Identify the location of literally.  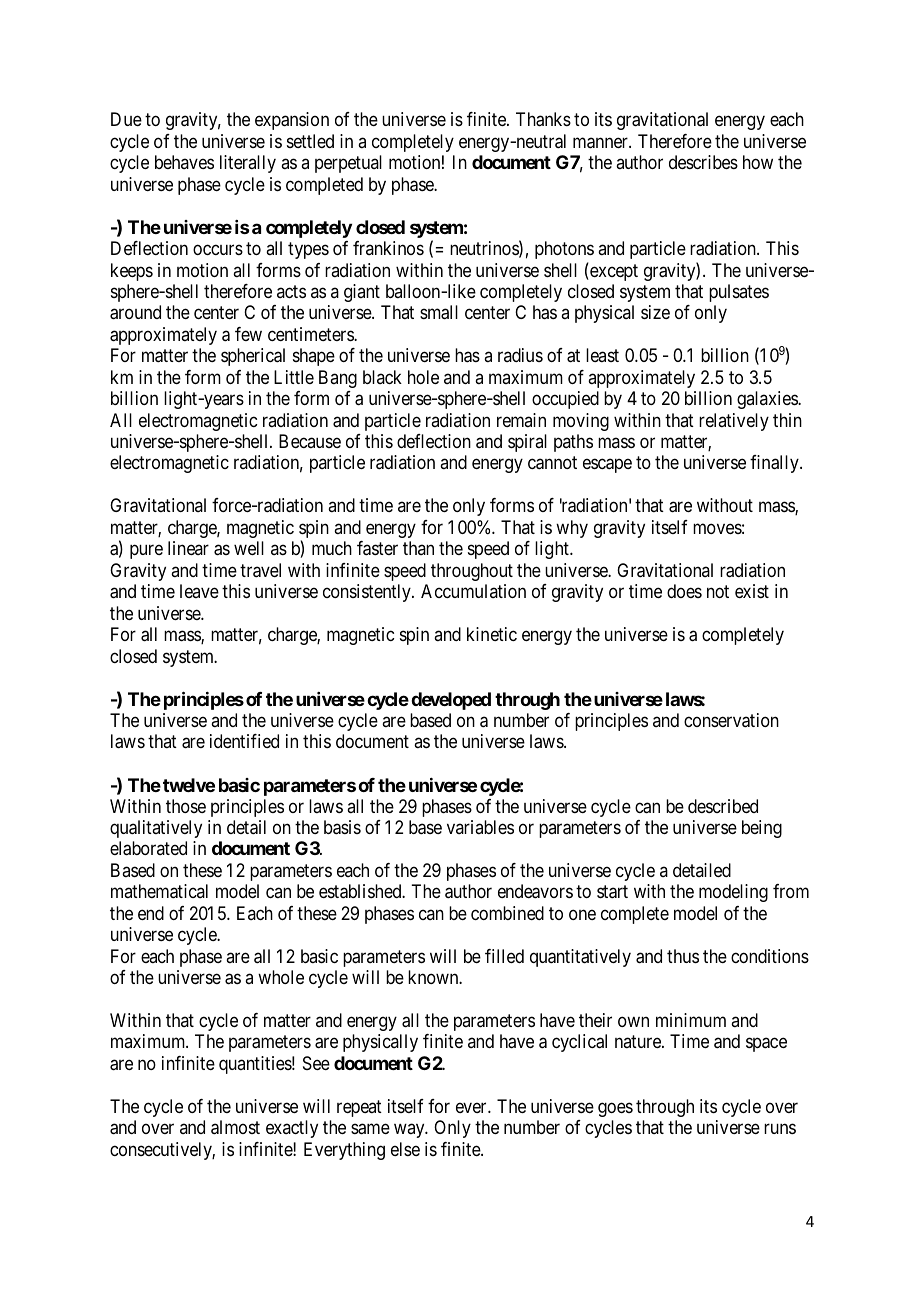
(248, 164).
